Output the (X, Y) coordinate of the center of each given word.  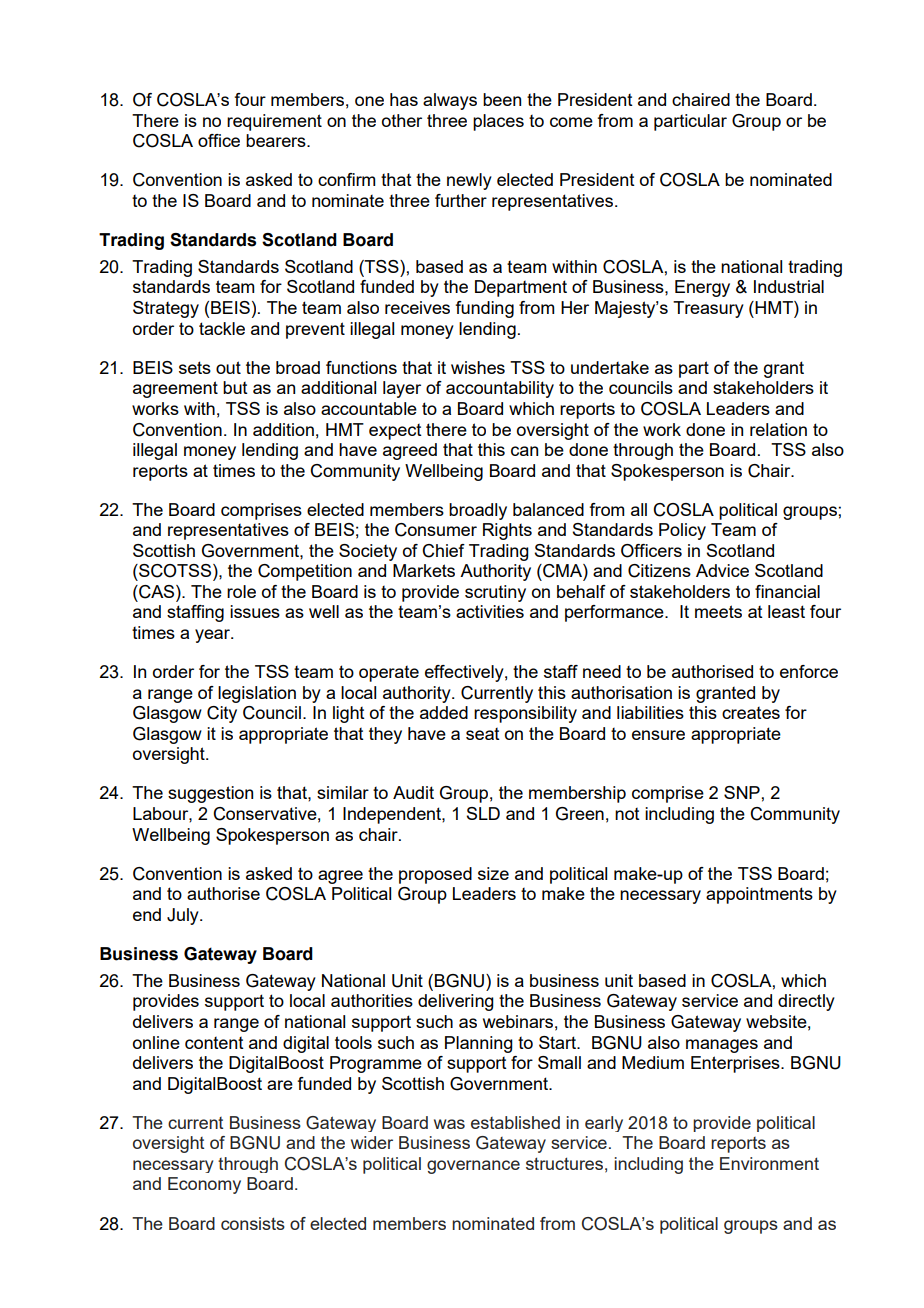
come (571, 122)
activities (490, 611)
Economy (204, 1185)
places (498, 122)
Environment (769, 1163)
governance (473, 1167)
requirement (274, 122)
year (213, 636)
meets (718, 611)
